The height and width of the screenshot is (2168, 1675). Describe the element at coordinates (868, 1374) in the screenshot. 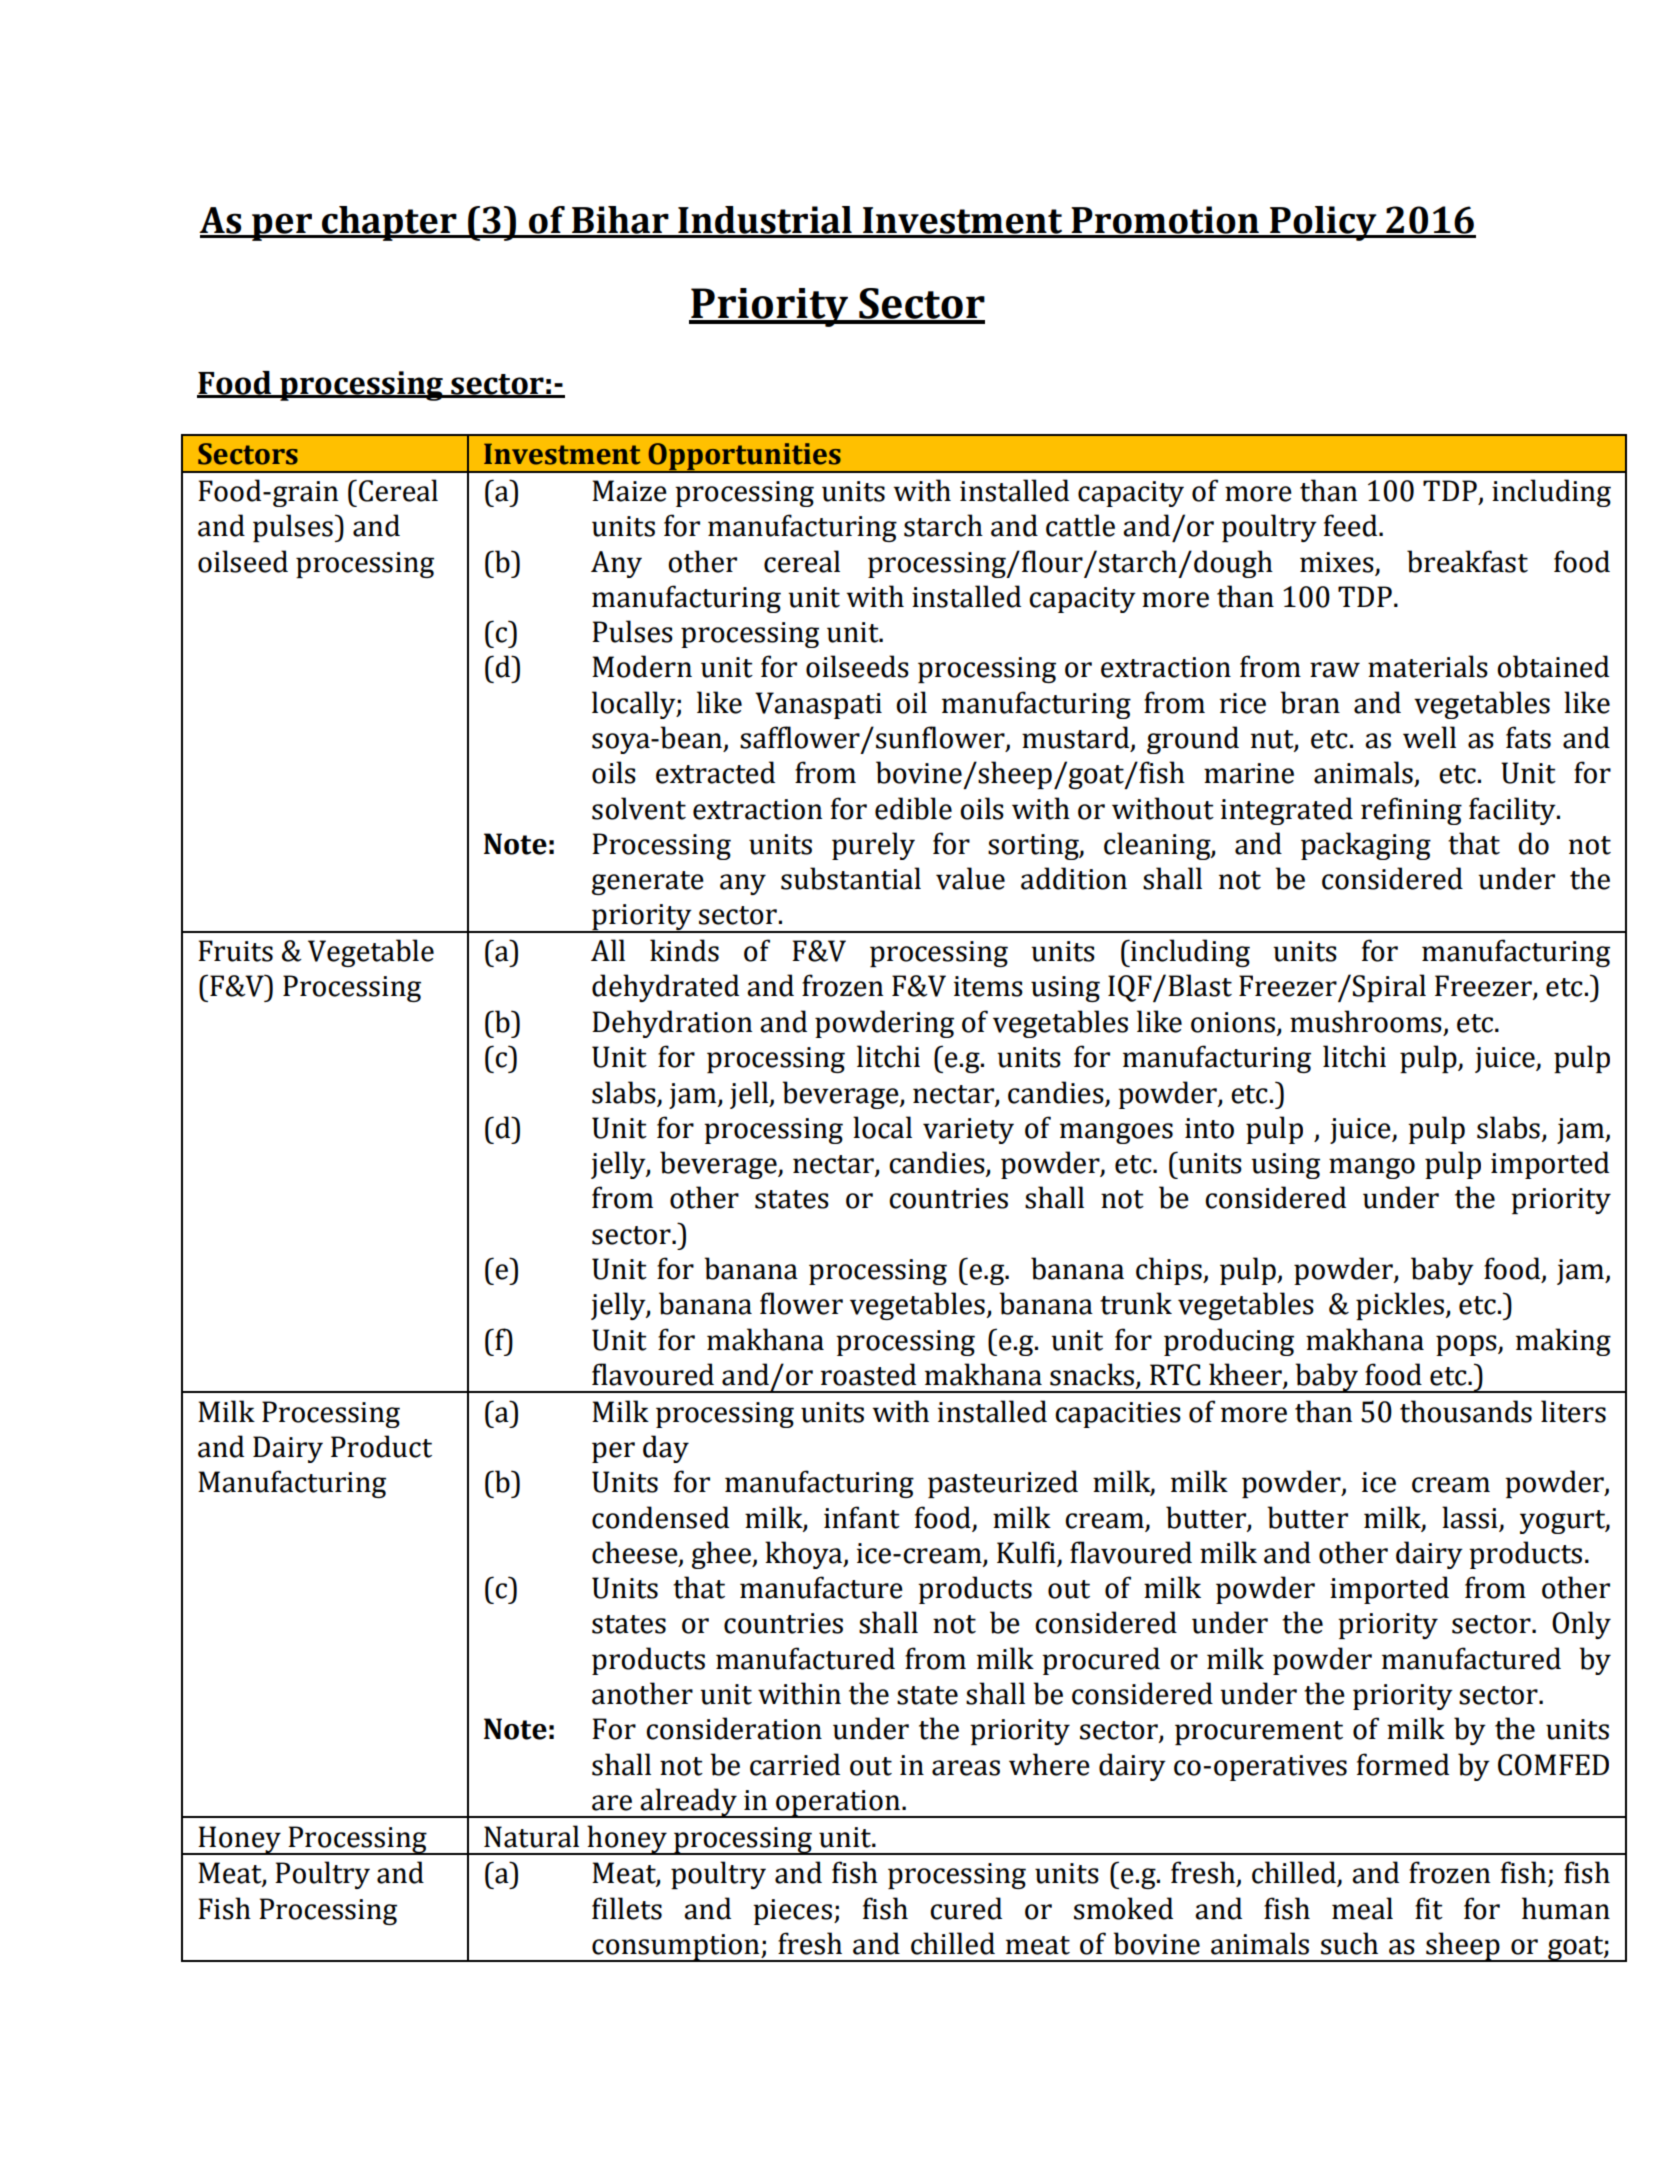

I see `roasted` at that location.
